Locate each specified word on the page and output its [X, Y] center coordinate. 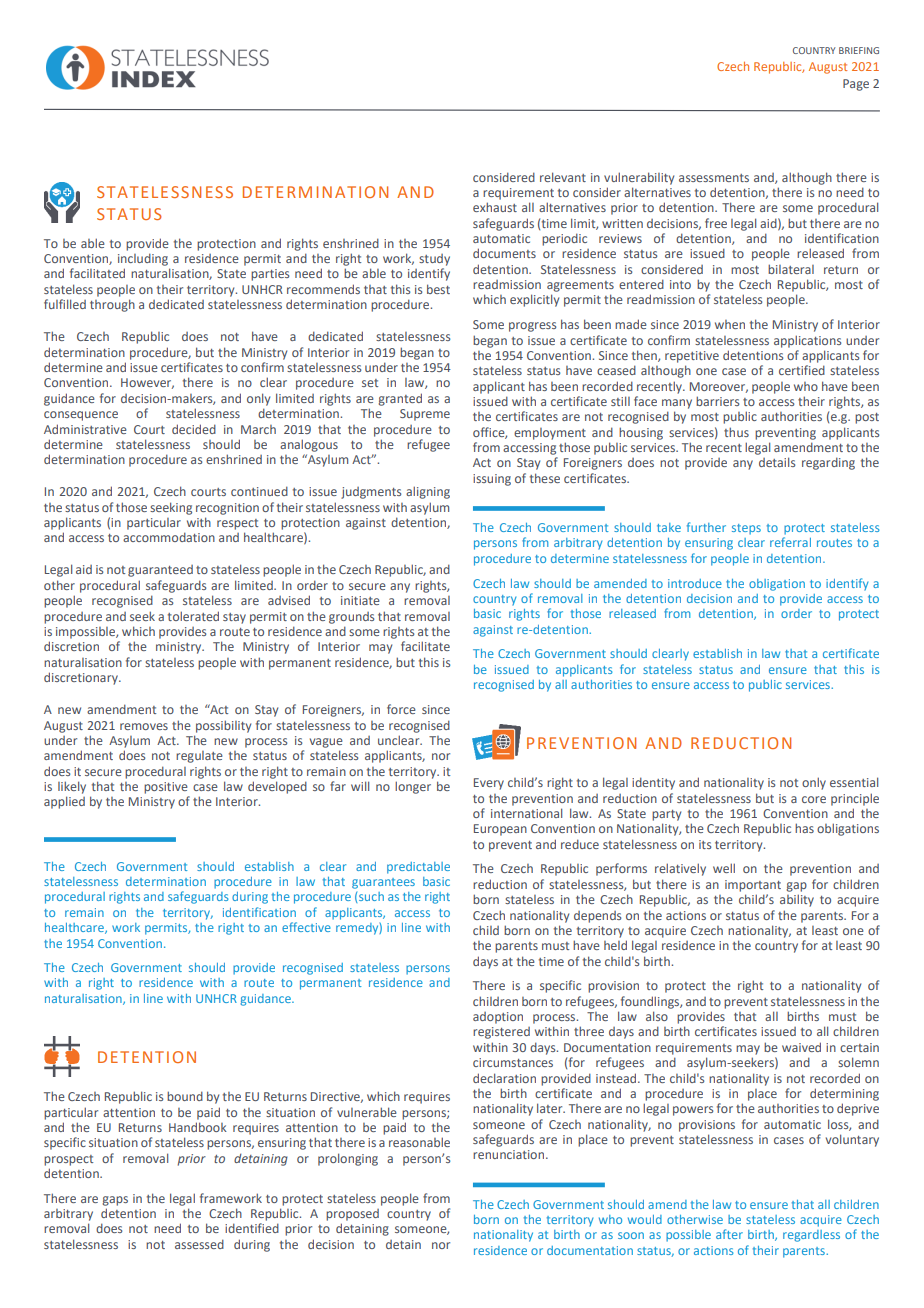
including [143, 259]
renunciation [510, 1154]
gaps [115, 1201]
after [729, 1234]
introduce [695, 583]
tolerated [193, 616]
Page [856, 85]
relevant [563, 177]
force [401, 709]
